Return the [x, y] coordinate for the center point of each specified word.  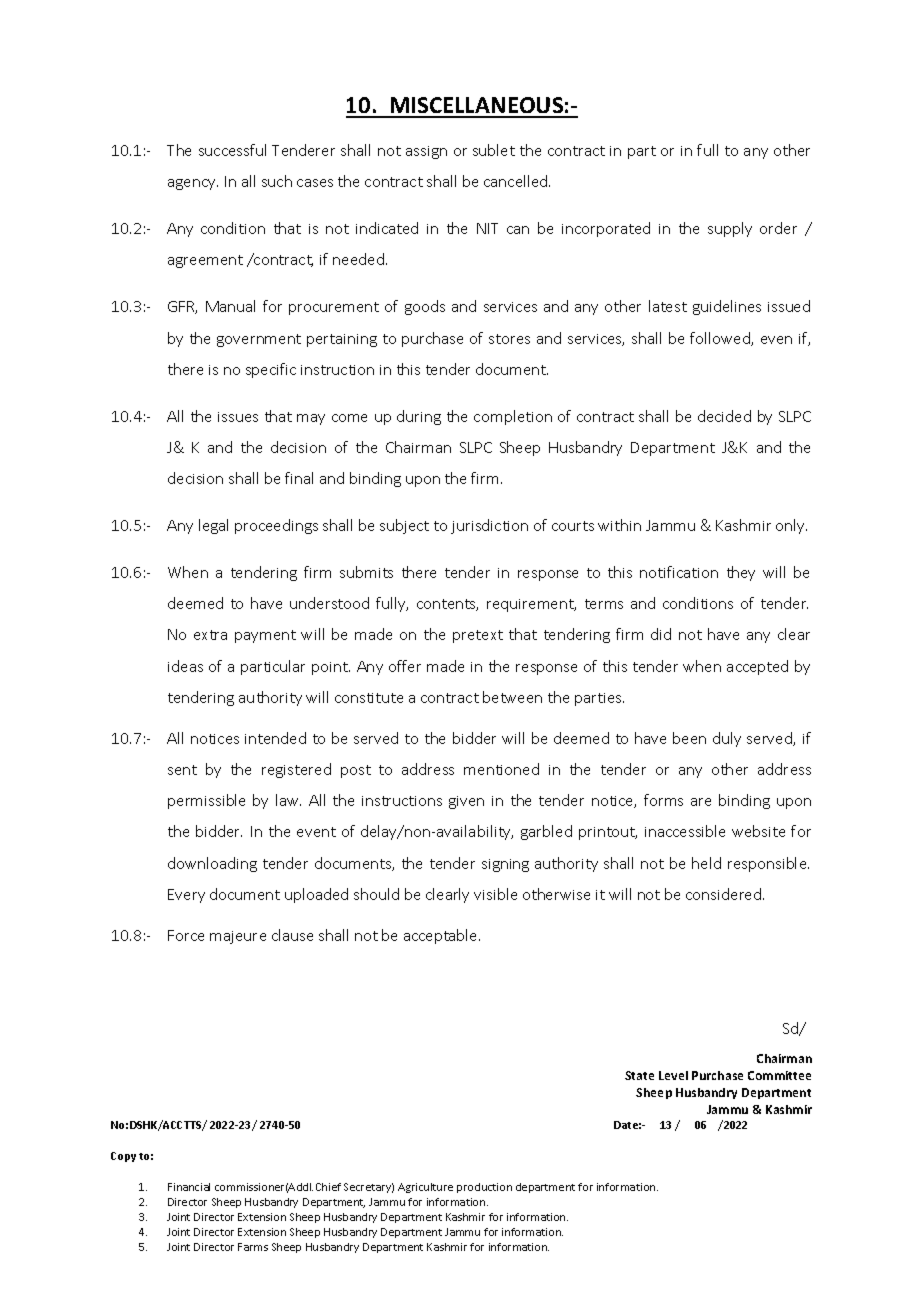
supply [730, 229]
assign [426, 152]
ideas [185, 666]
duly [727, 739]
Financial [189, 1187]
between [512, 697]
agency [193, 184]
